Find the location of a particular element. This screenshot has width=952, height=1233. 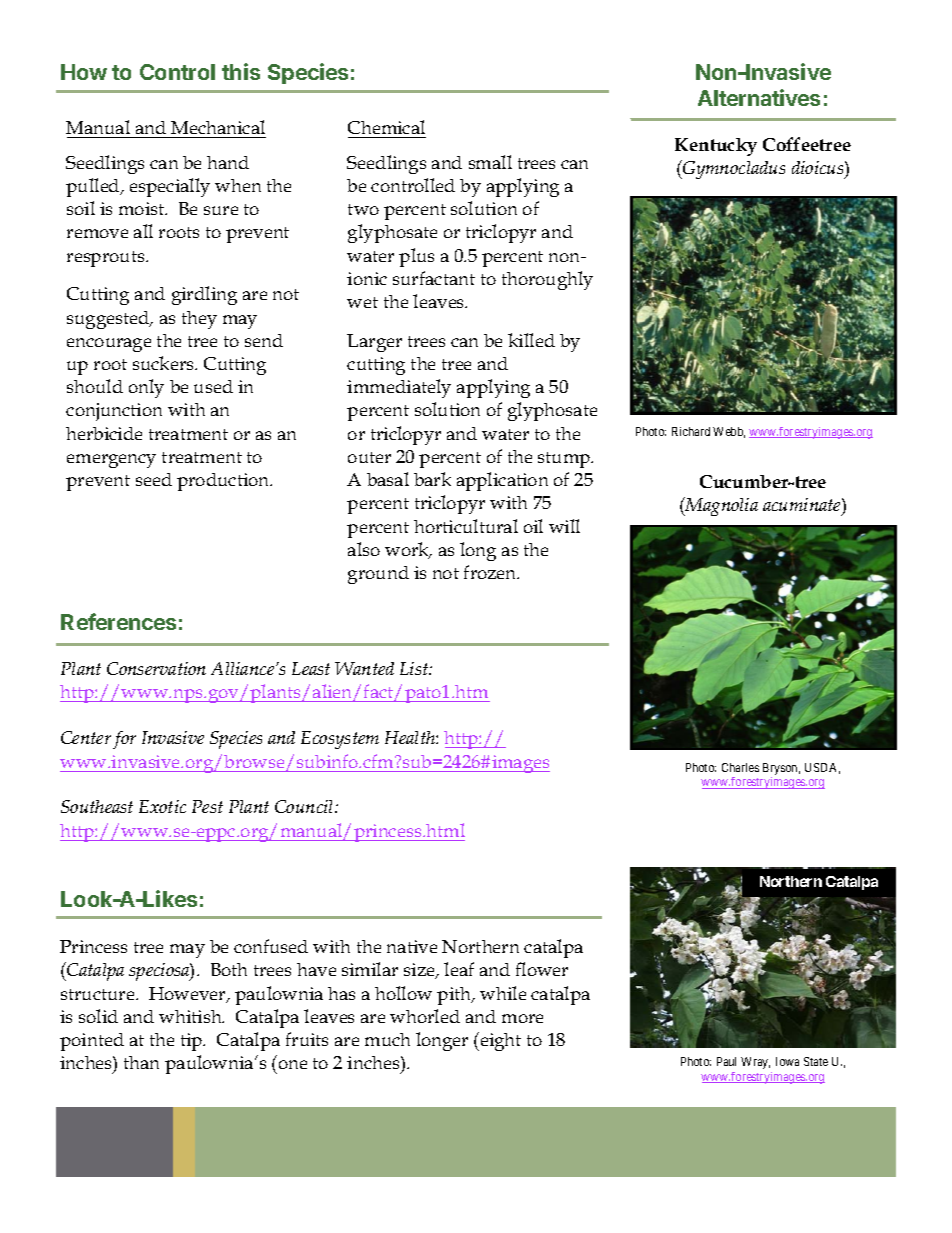

Magnolia is located at coordinates (720, 506).
